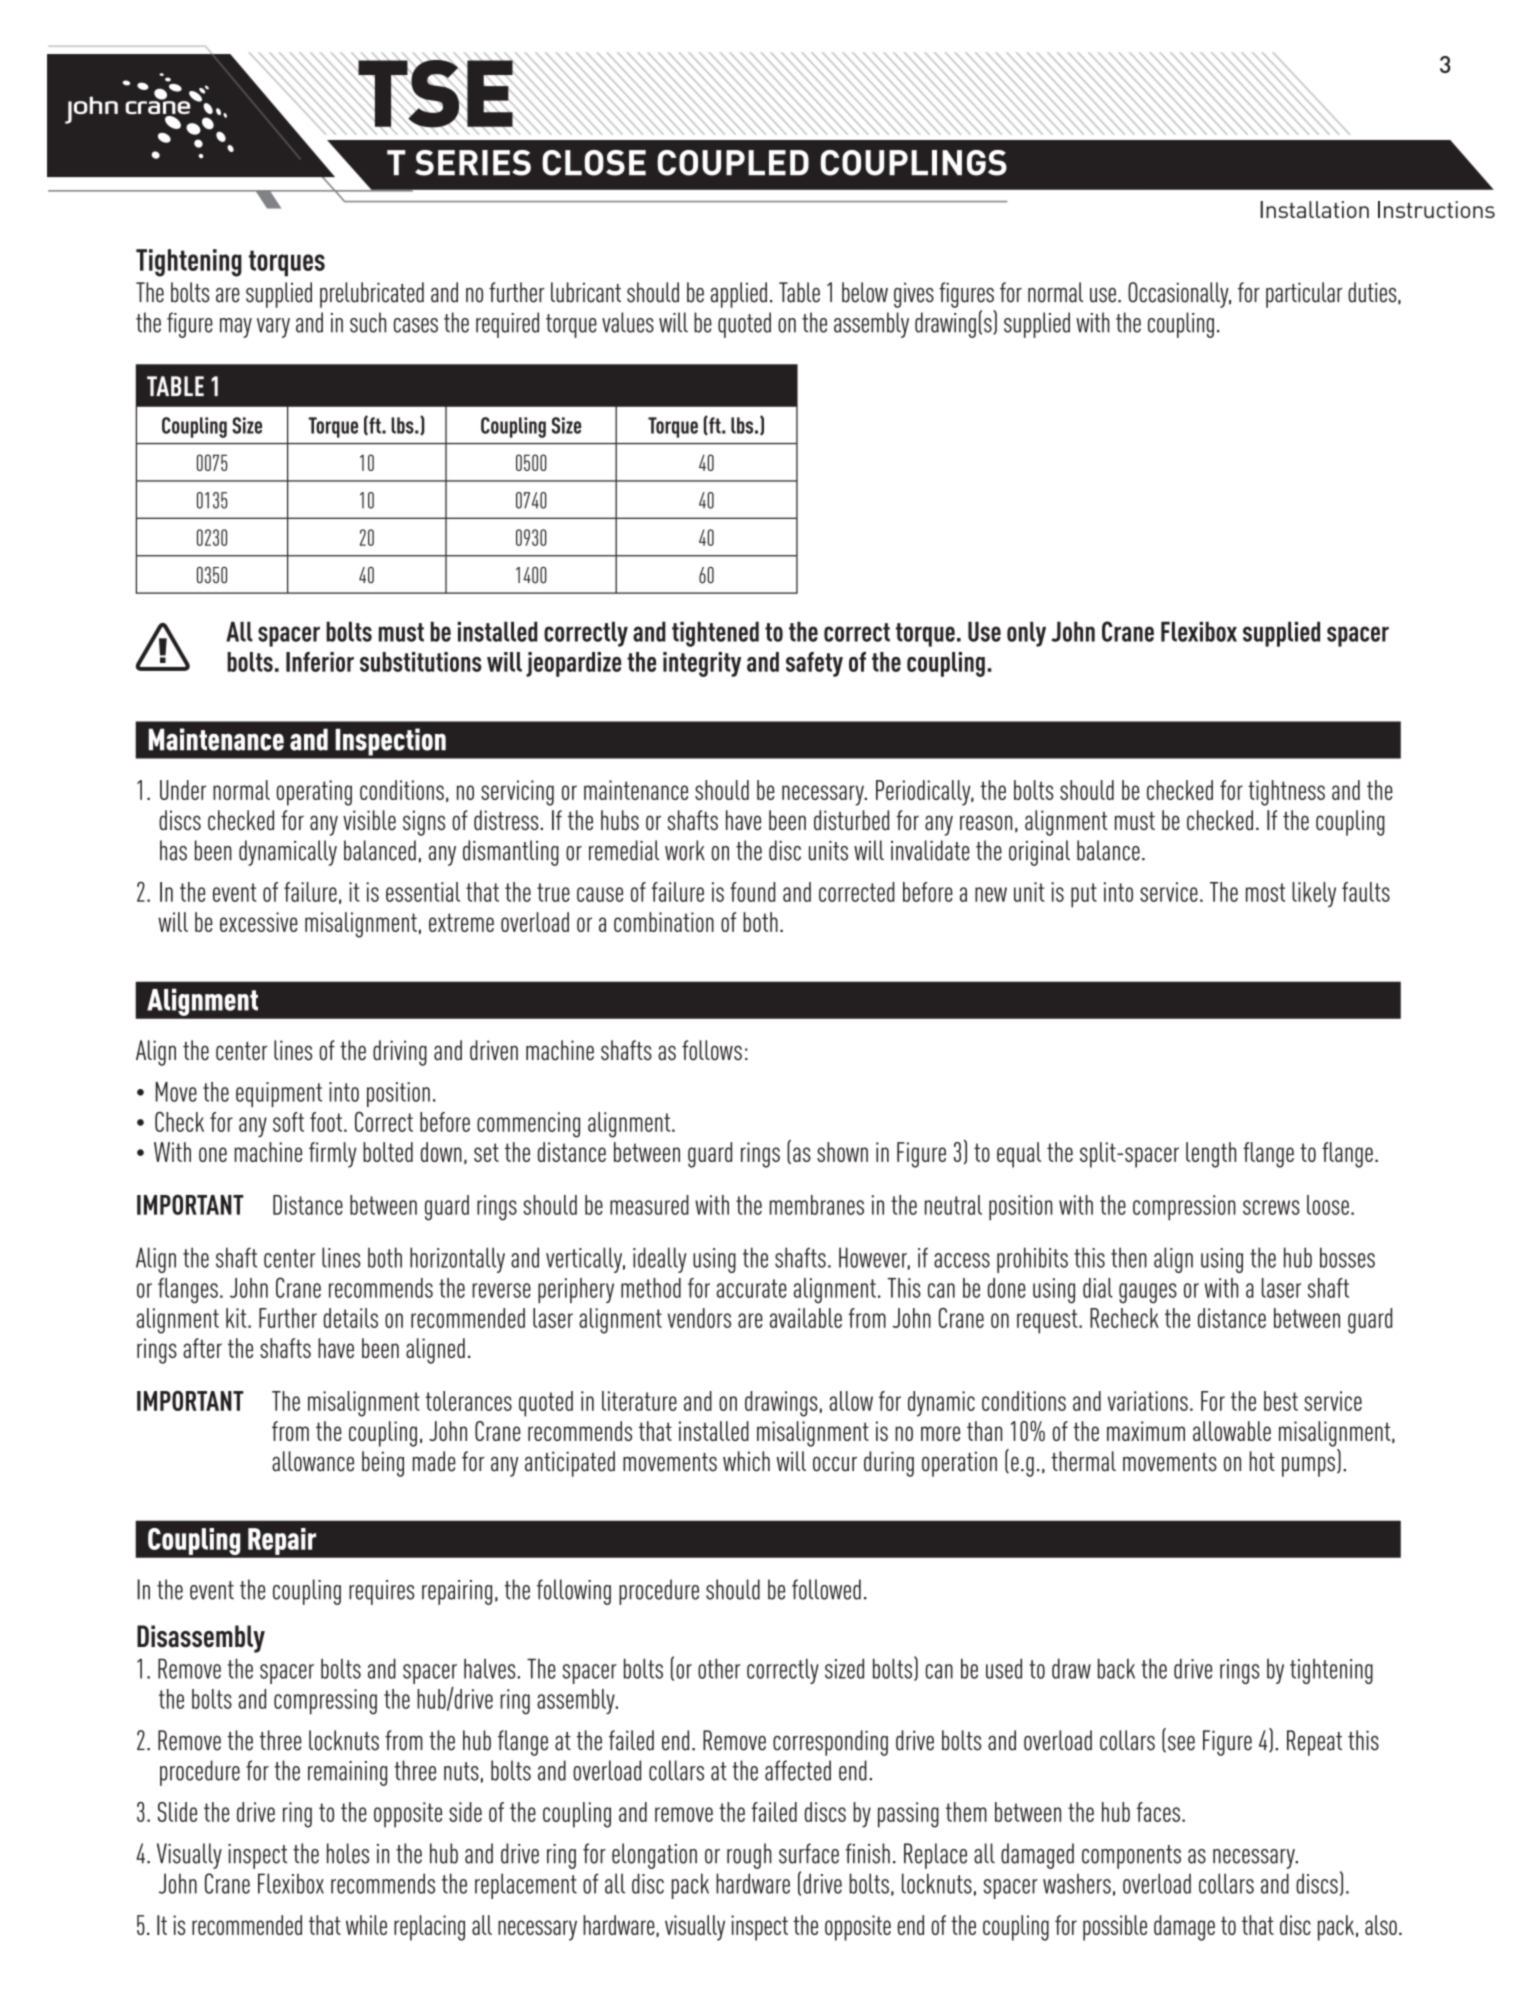 The image size is (1539, 1991). I want to click on holes, so click(348, 1853).
